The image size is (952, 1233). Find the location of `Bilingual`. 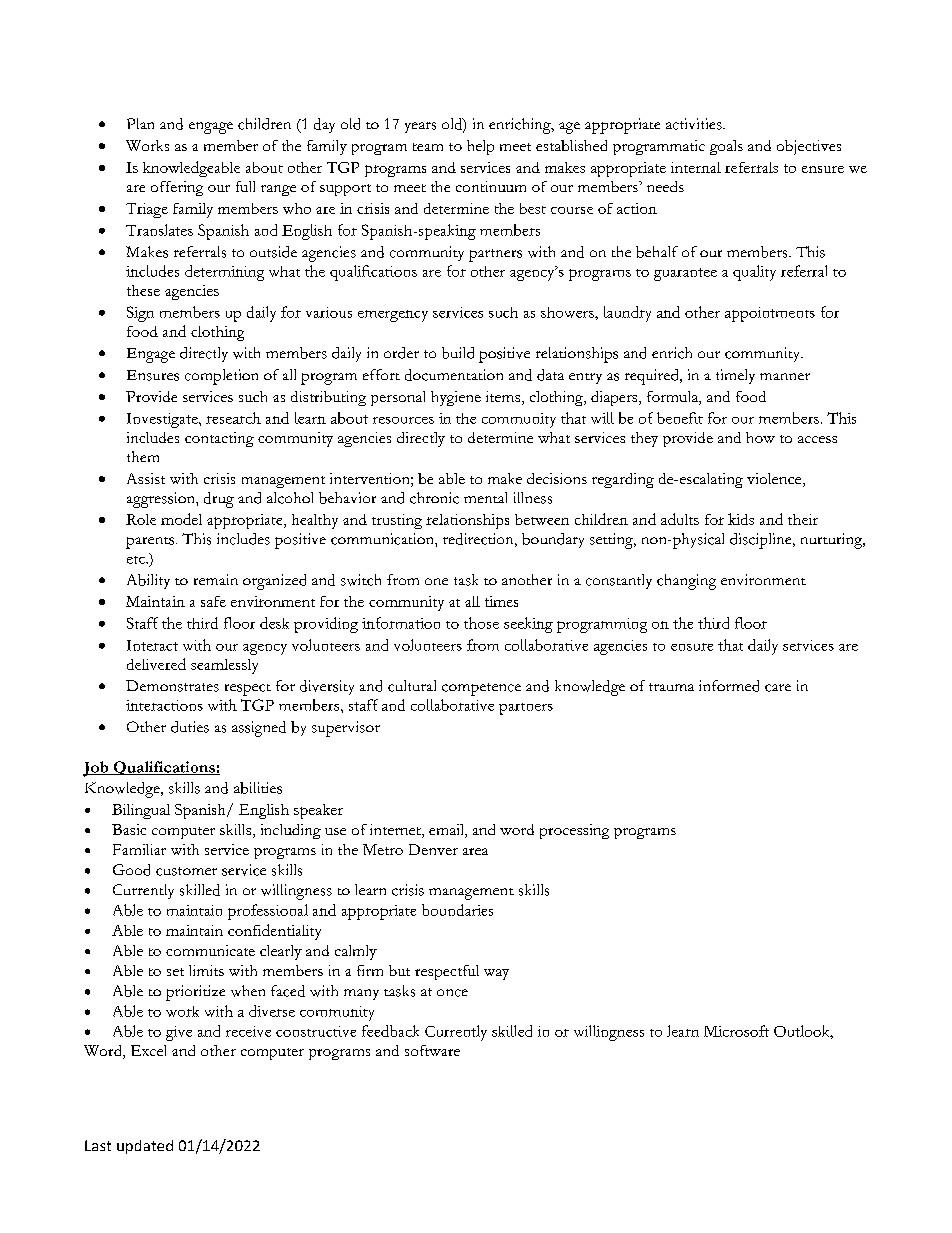

Bilingual is located at coordinates (141, 811).
